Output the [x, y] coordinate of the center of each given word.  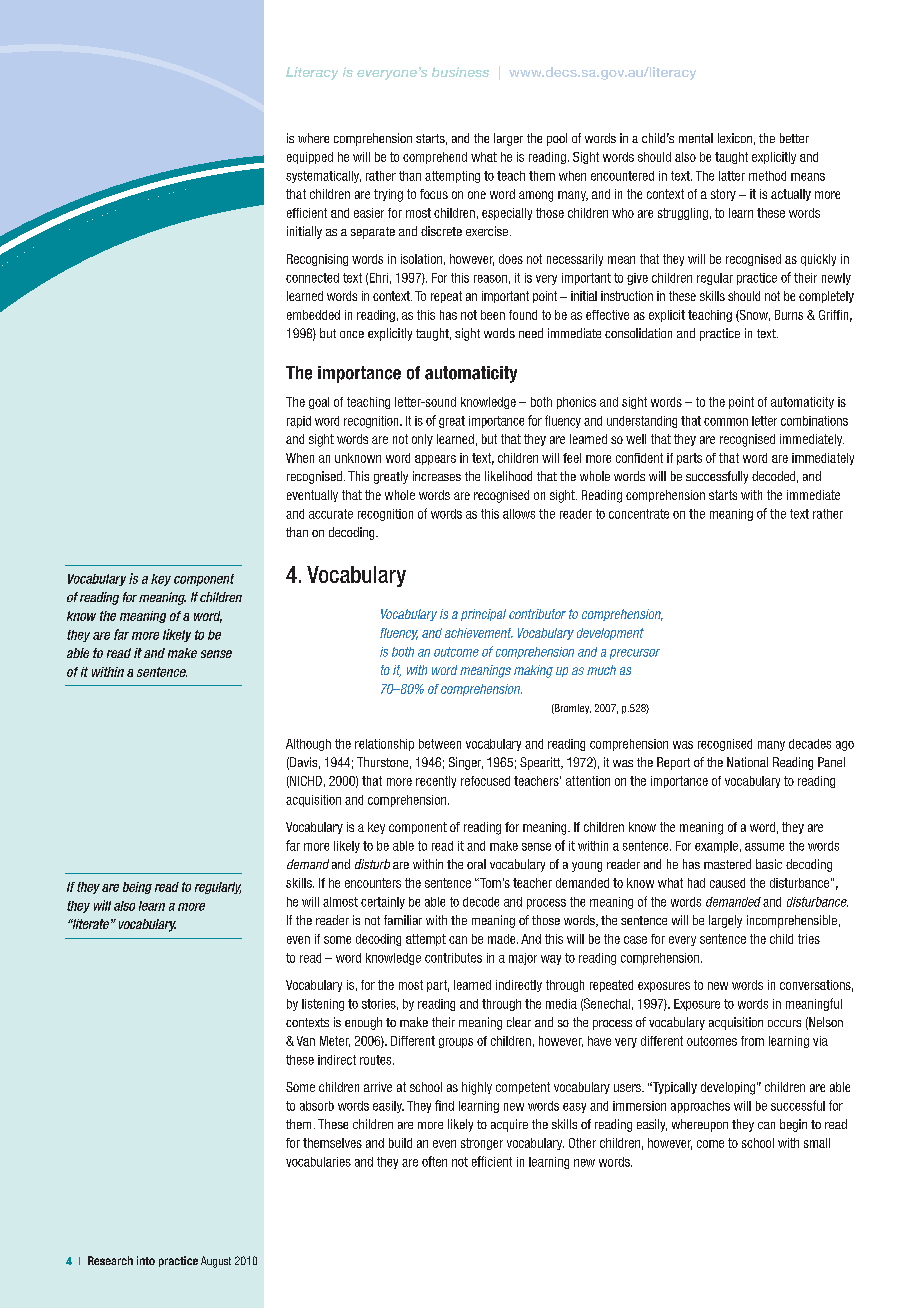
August [216, 1262]
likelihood [508, 476]
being [137, 888]
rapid [299, 422]
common [726, 422]
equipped [310, 158]
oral [476, 864]
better [794, 138]
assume [764, 847]
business [460, 72]
